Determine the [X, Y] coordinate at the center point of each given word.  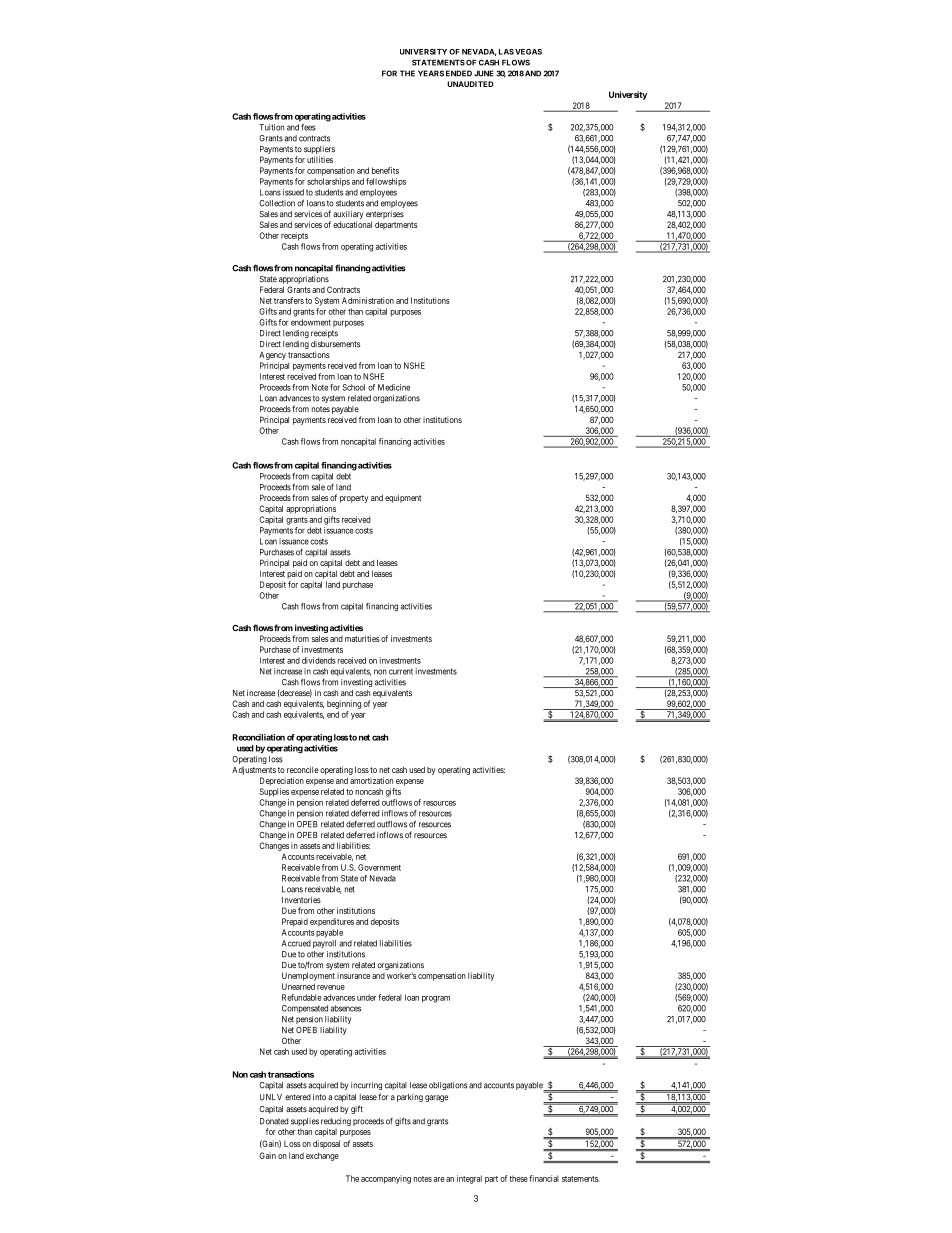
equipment [403, 498]
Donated [274, 1121]
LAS [506, 52]
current [401, 671]
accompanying [386, 1179]
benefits [385, 170]
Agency [272, 356]
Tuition [271, 127]
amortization [371, 780]
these [519, 1178]
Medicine [394, 387]
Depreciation [282, 781]
